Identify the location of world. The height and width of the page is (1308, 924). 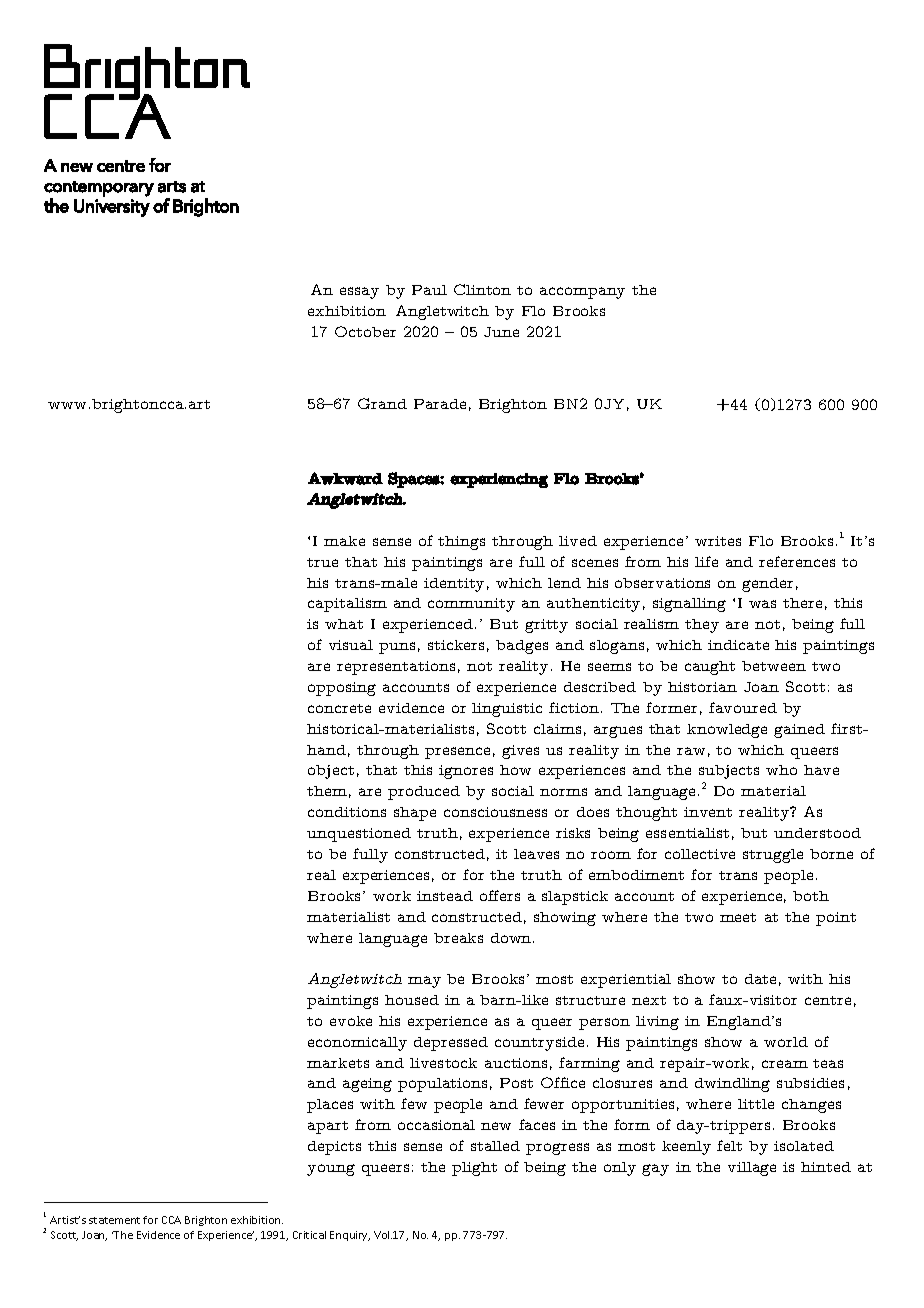
(786, 1042).
